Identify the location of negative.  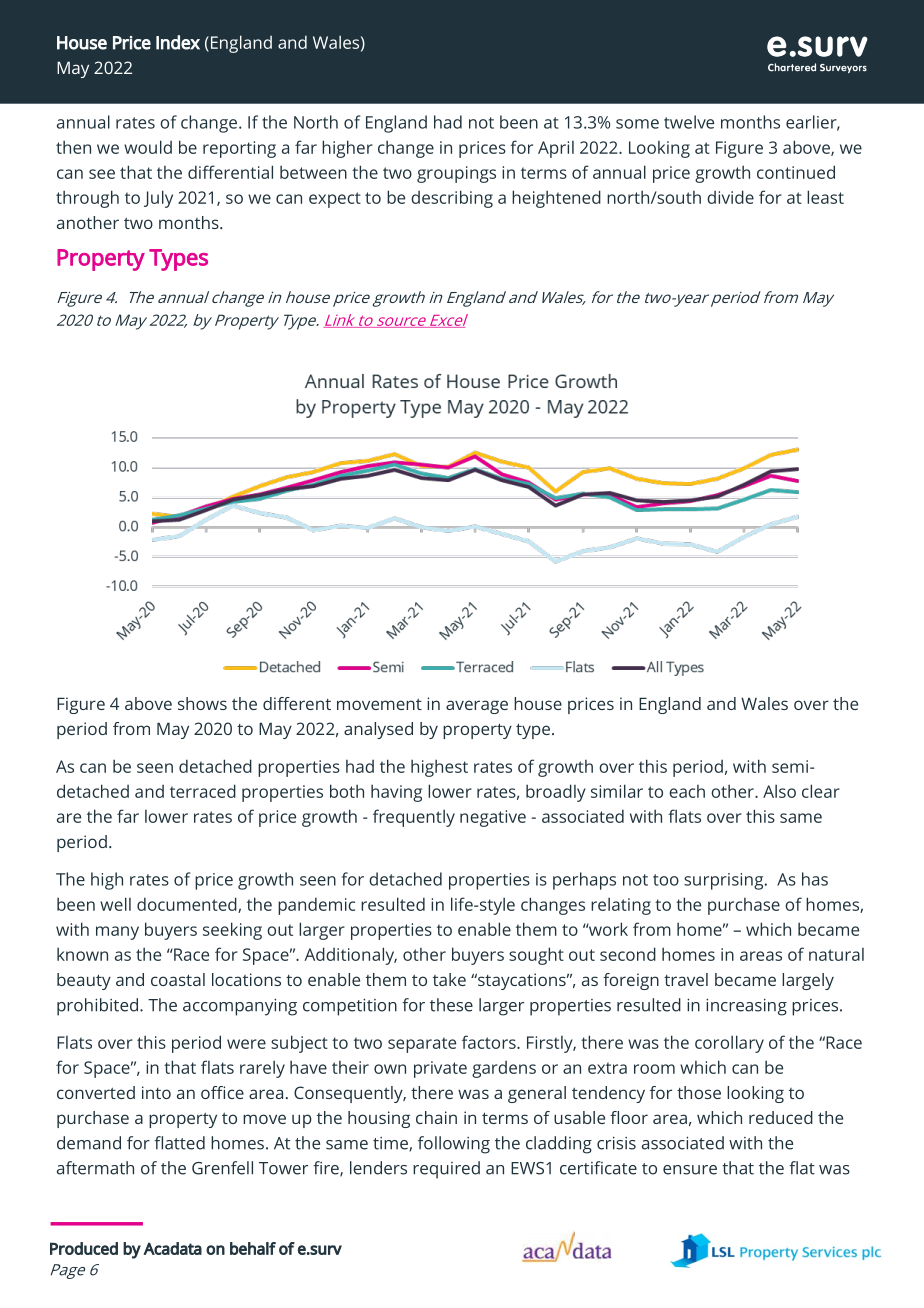
(493, 818).
